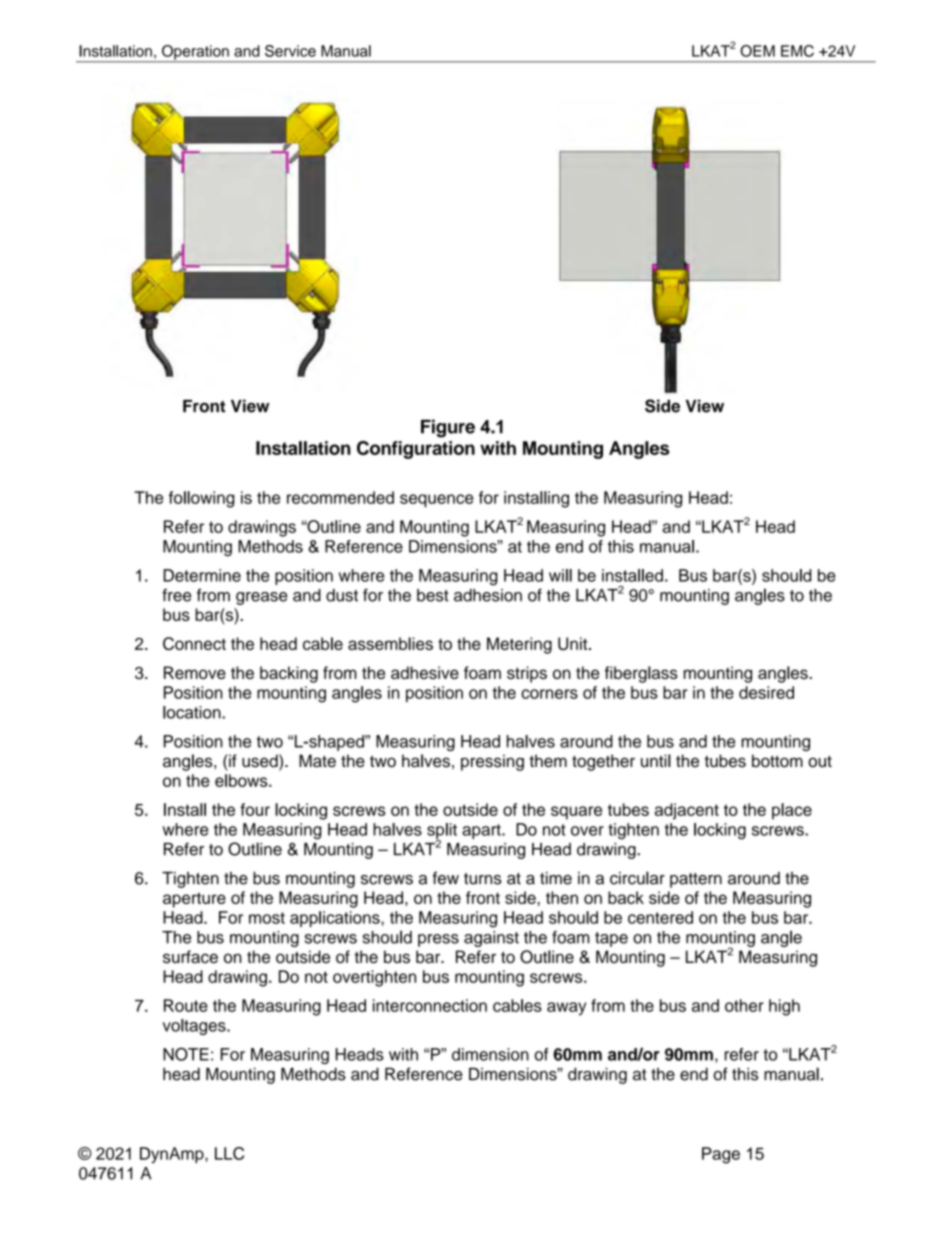  What do you see at coordinates (229, 1153) in the screenshot?
I see `LLC` at bounding box center [229, 1153].
